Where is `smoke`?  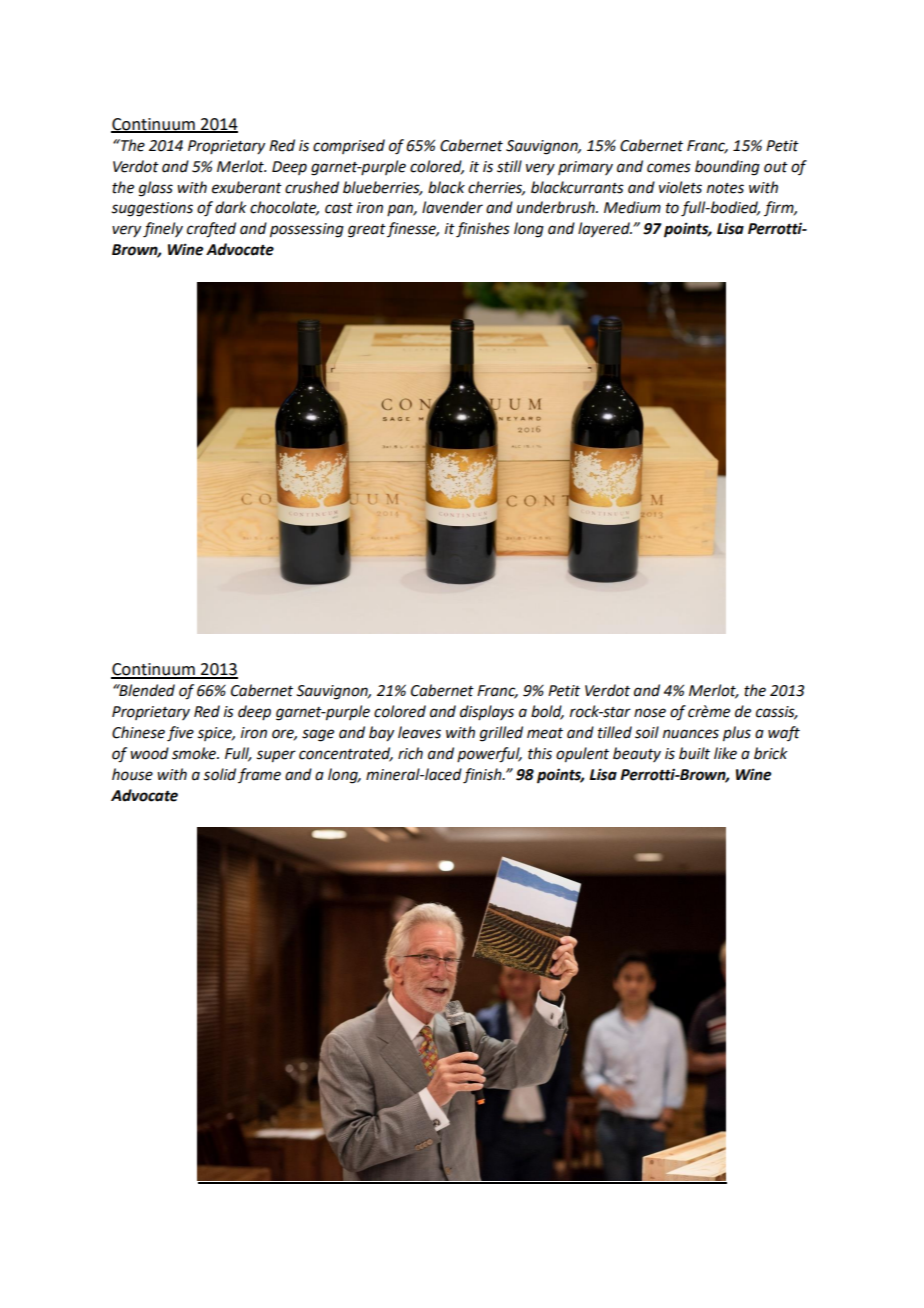 smoke is located at coordinates (195, 753).
